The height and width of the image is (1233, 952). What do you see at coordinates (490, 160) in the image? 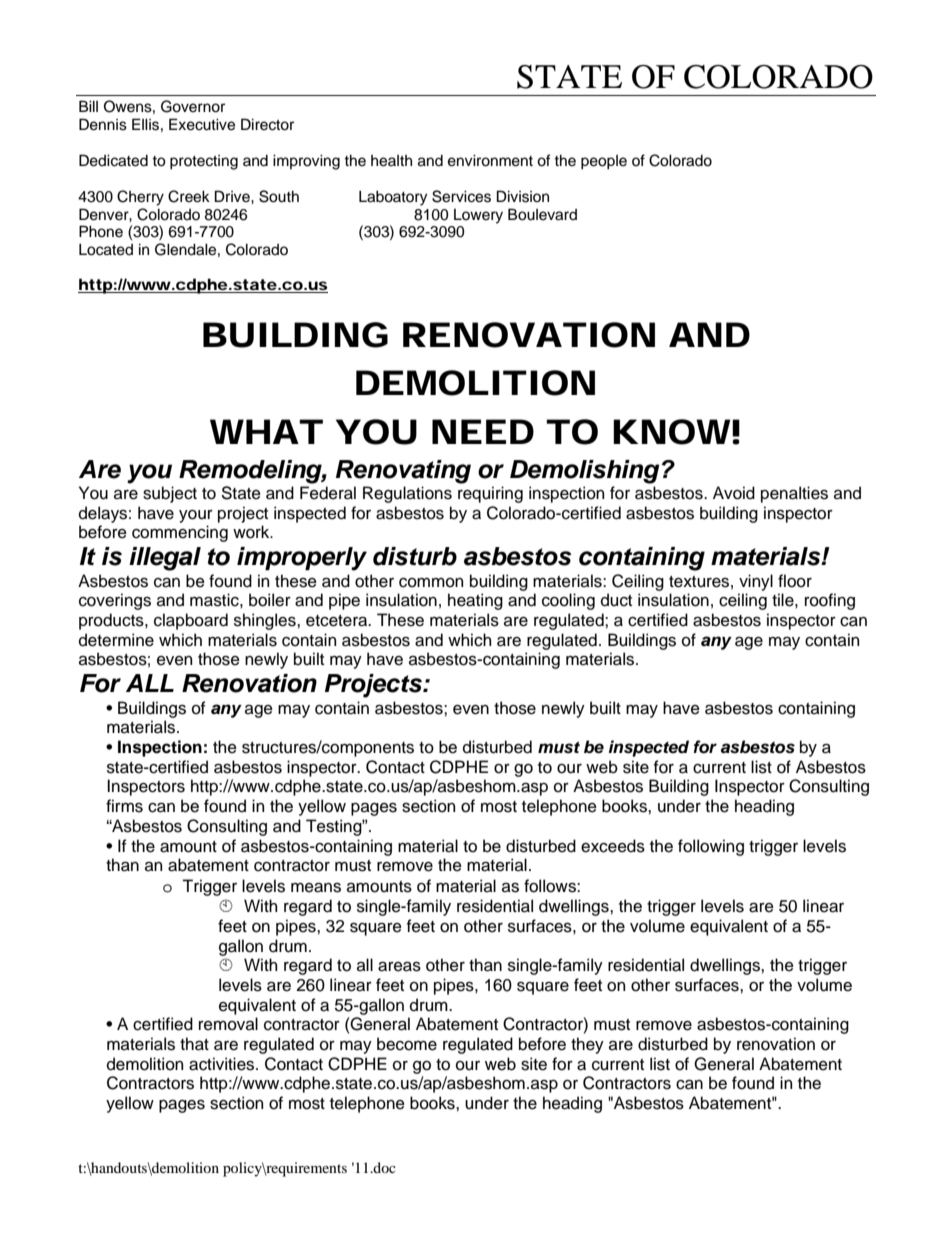
I see `environment` at bounding box center [490, 160].
